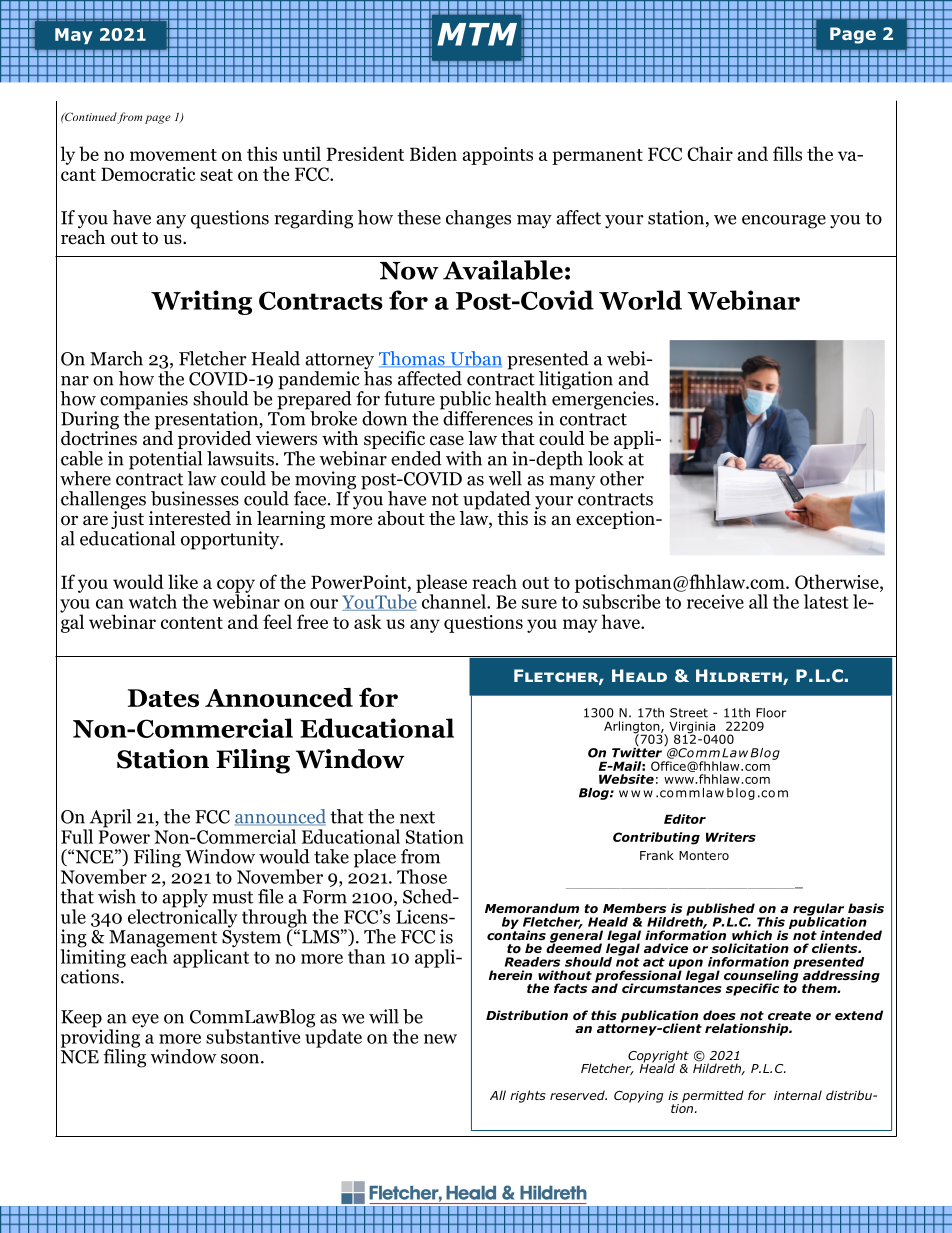  What do you see at coordinates (145, 1021) in the document?
I see `eye` at bounding box center [145, 1021].
